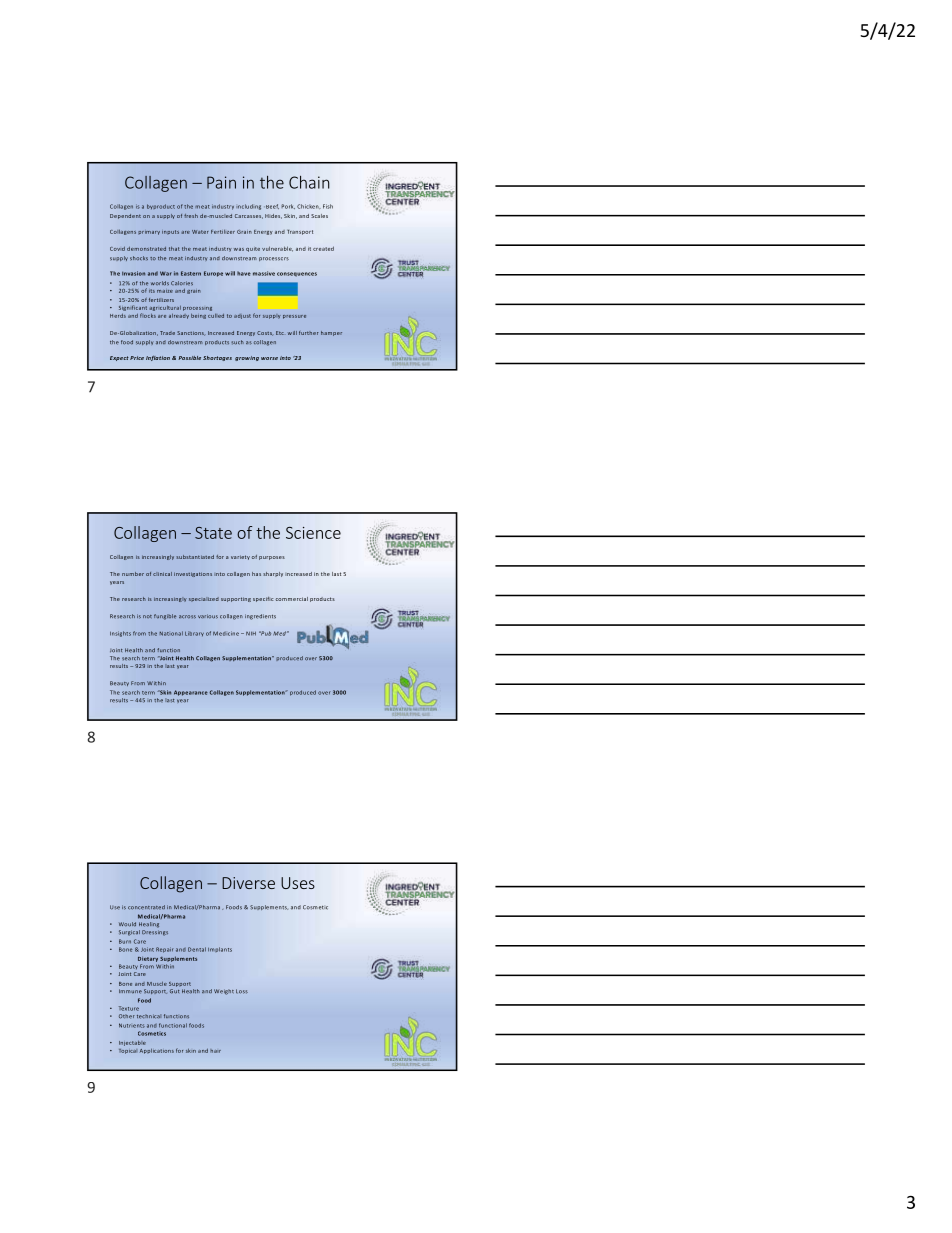  Describe the element at coordinates (147, 616) in the image. I see `not` at that location.
